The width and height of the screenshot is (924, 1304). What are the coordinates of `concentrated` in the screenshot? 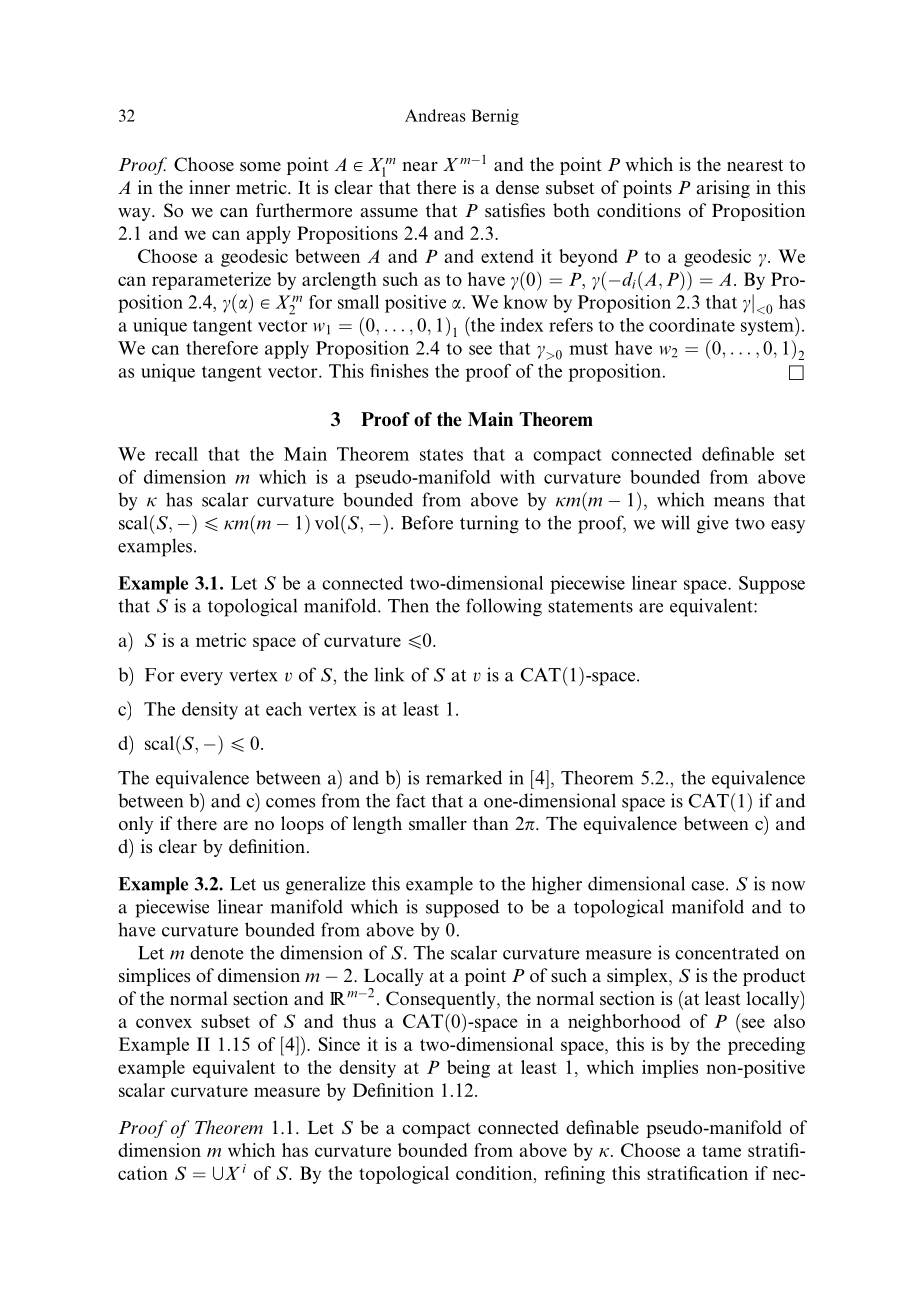 It's located at (727, 952).
